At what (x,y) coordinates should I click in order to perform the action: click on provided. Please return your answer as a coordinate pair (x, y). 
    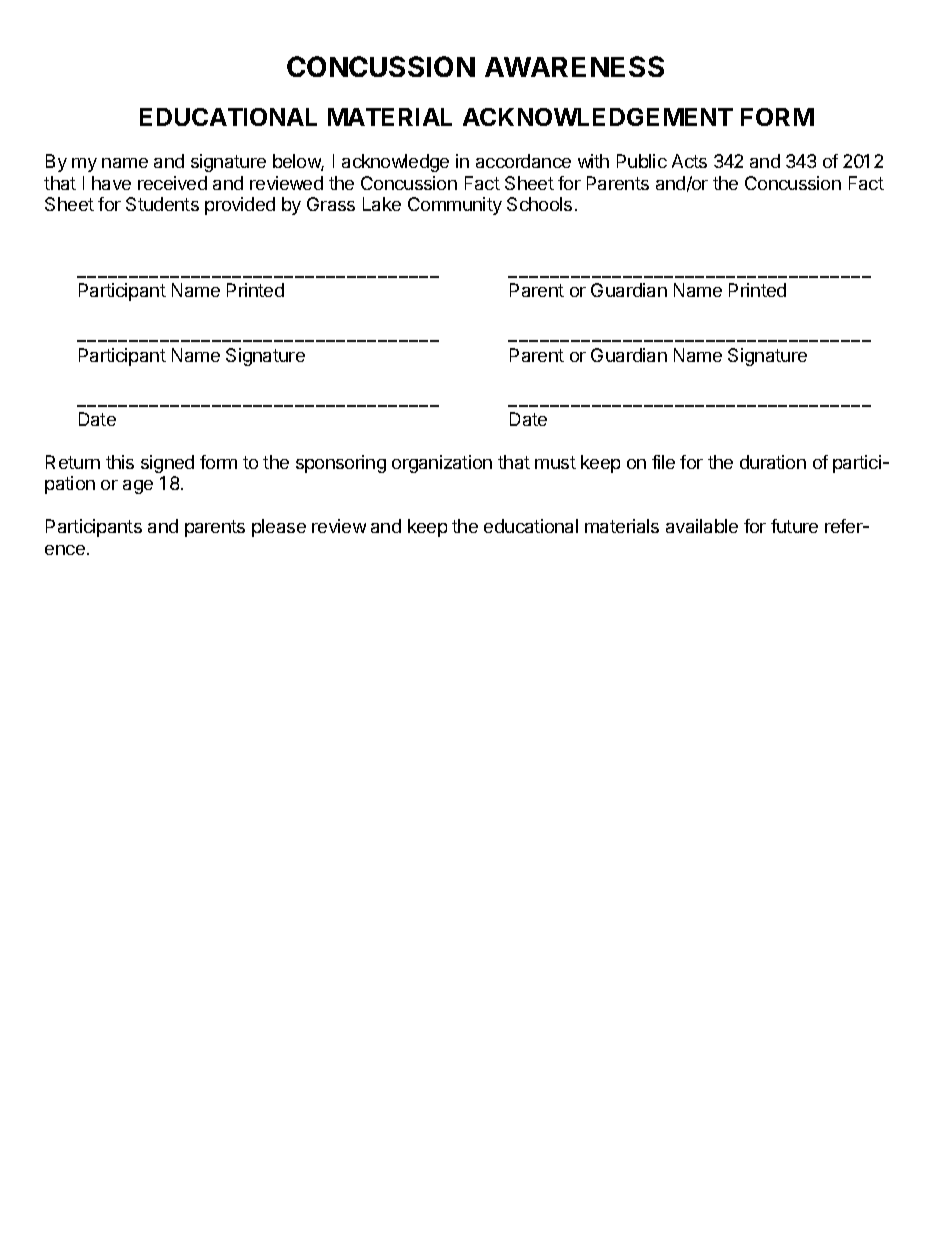
    Looking at the image, I should click on (240, 206).
